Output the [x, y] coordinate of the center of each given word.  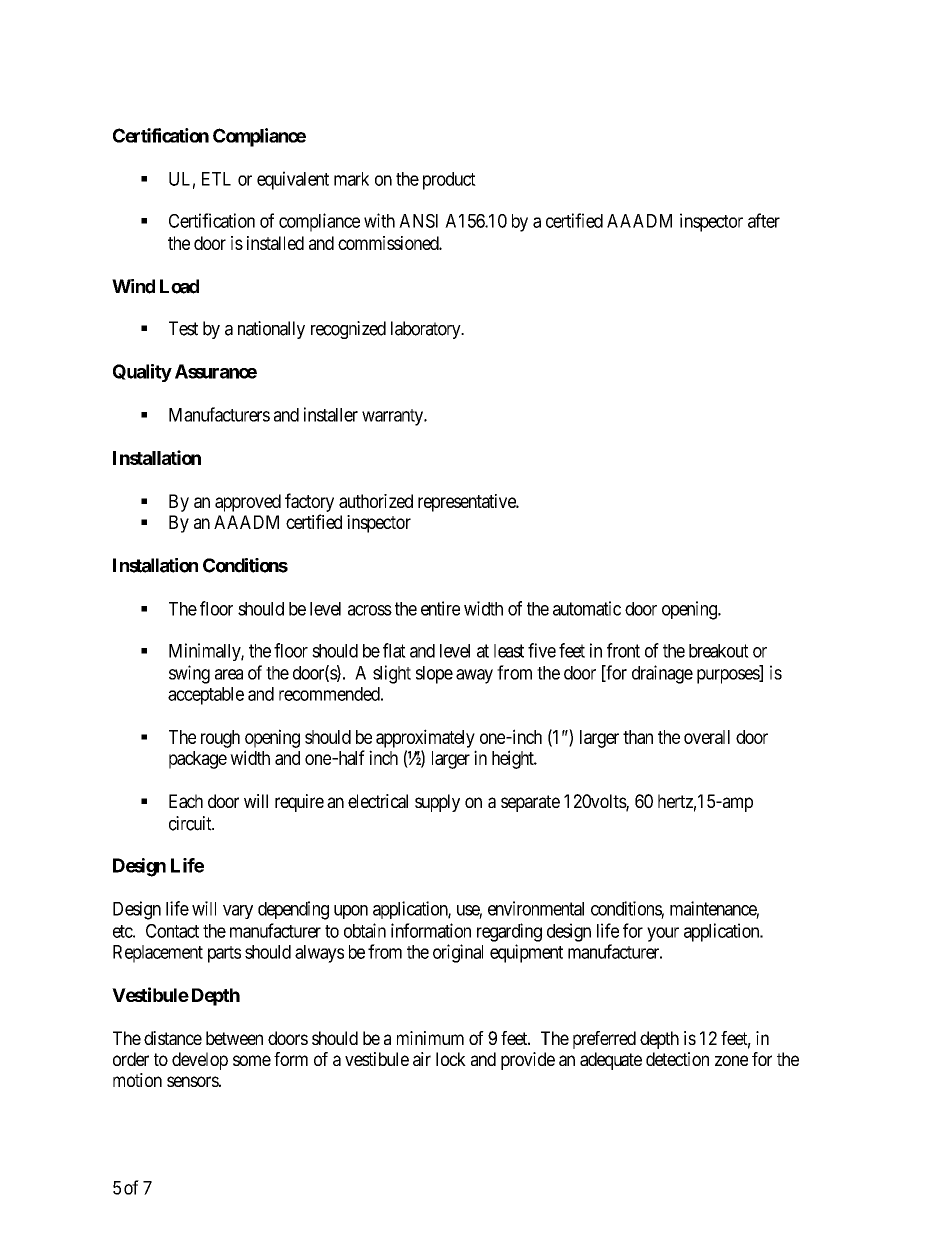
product [449, 181]
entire [440, 608]
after [764, 220]
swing [189, 674]
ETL [216, 179]
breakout [719, 651]
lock [451, 1059]
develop [200, 1061]
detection [677, 1059]
